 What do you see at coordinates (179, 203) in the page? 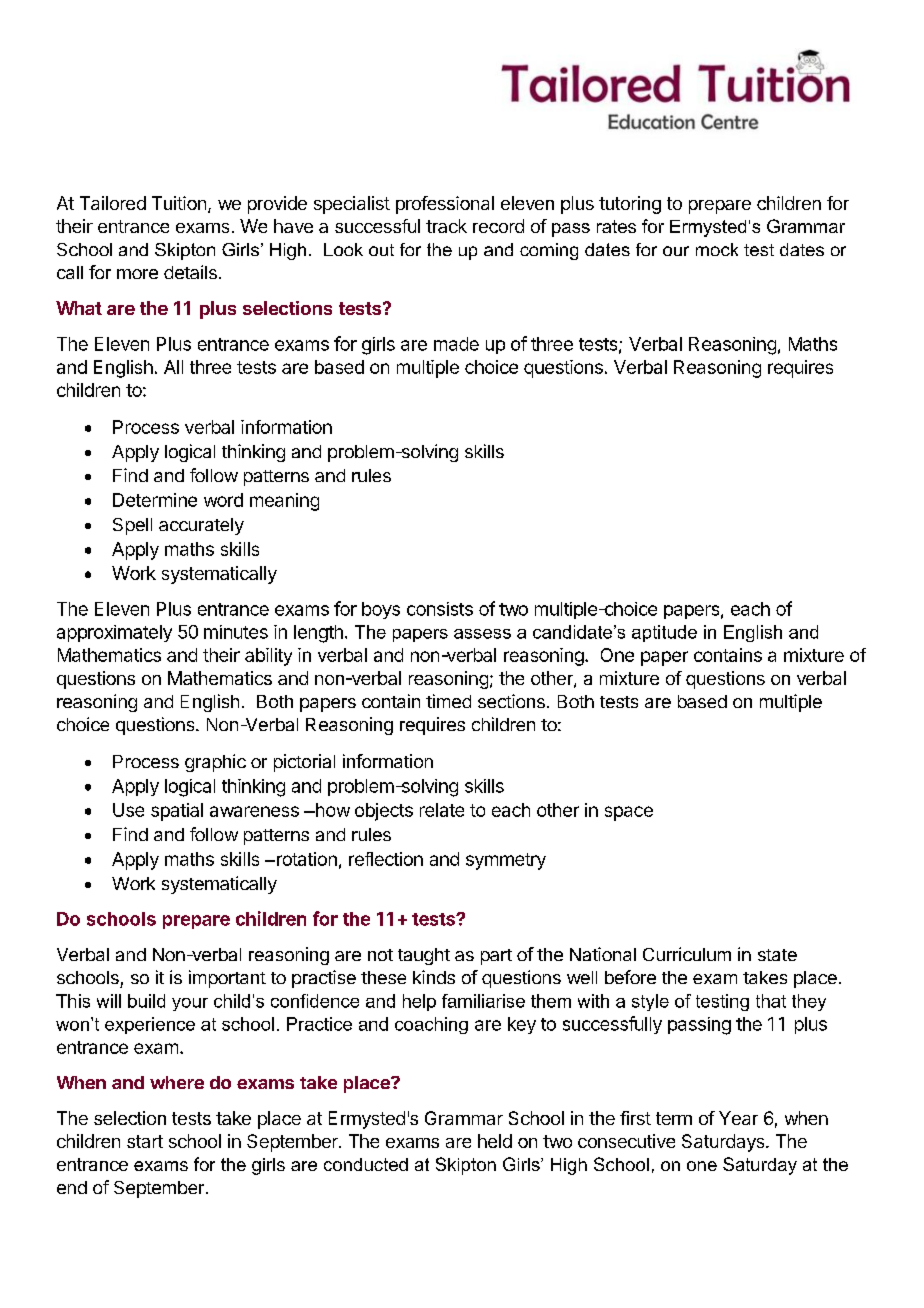
I see `Tuition` at bounding box center [179, 203].
